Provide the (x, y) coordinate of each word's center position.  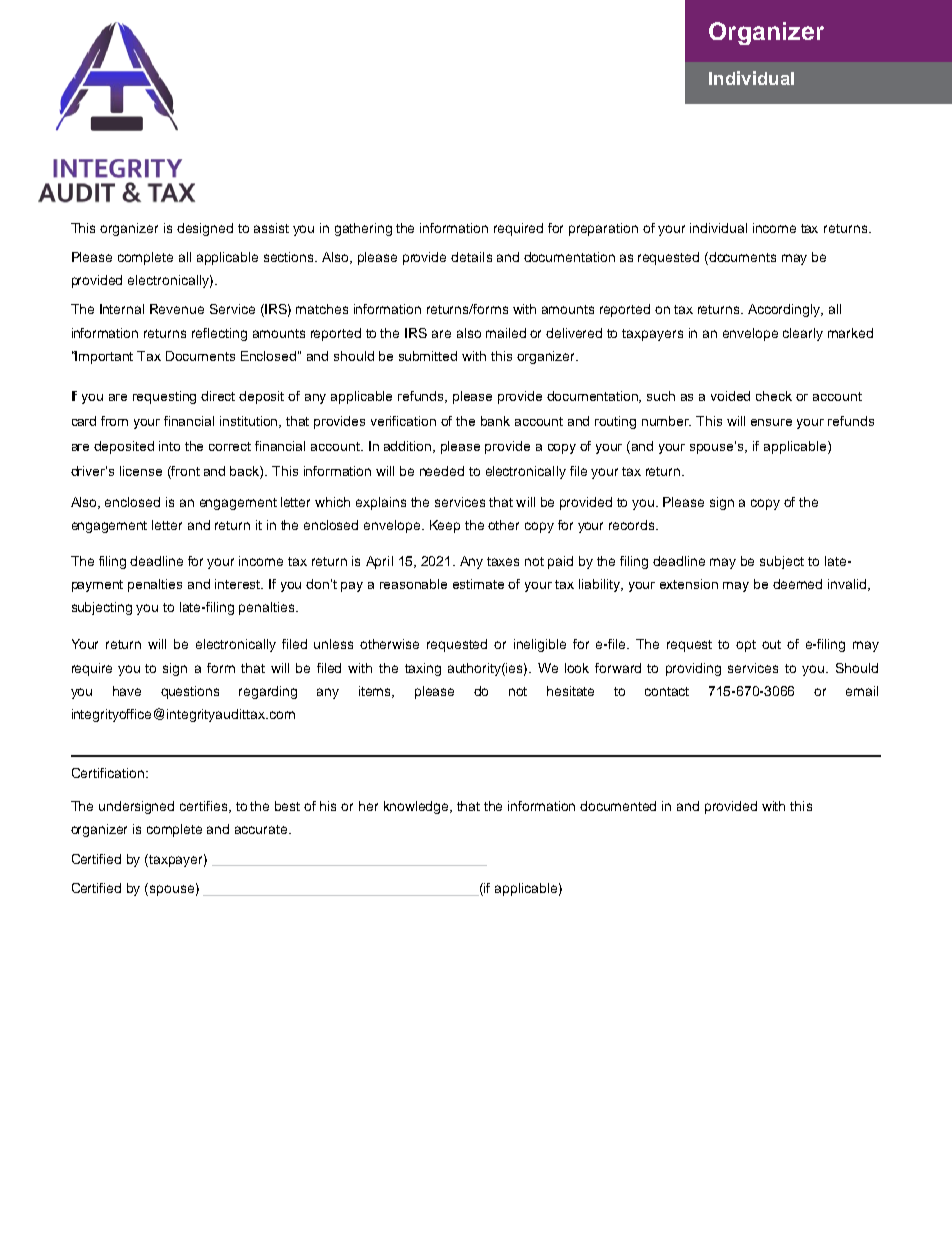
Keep (445, 526)
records (633, 525)
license (141, 471)
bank (495, 421)
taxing (423, 669)
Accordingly (785, 310)
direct (218, 396)
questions (190, 692)
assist (271, 228)
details (471, 257)
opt (746, 646)
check (774, 396)
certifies (205, 807)
